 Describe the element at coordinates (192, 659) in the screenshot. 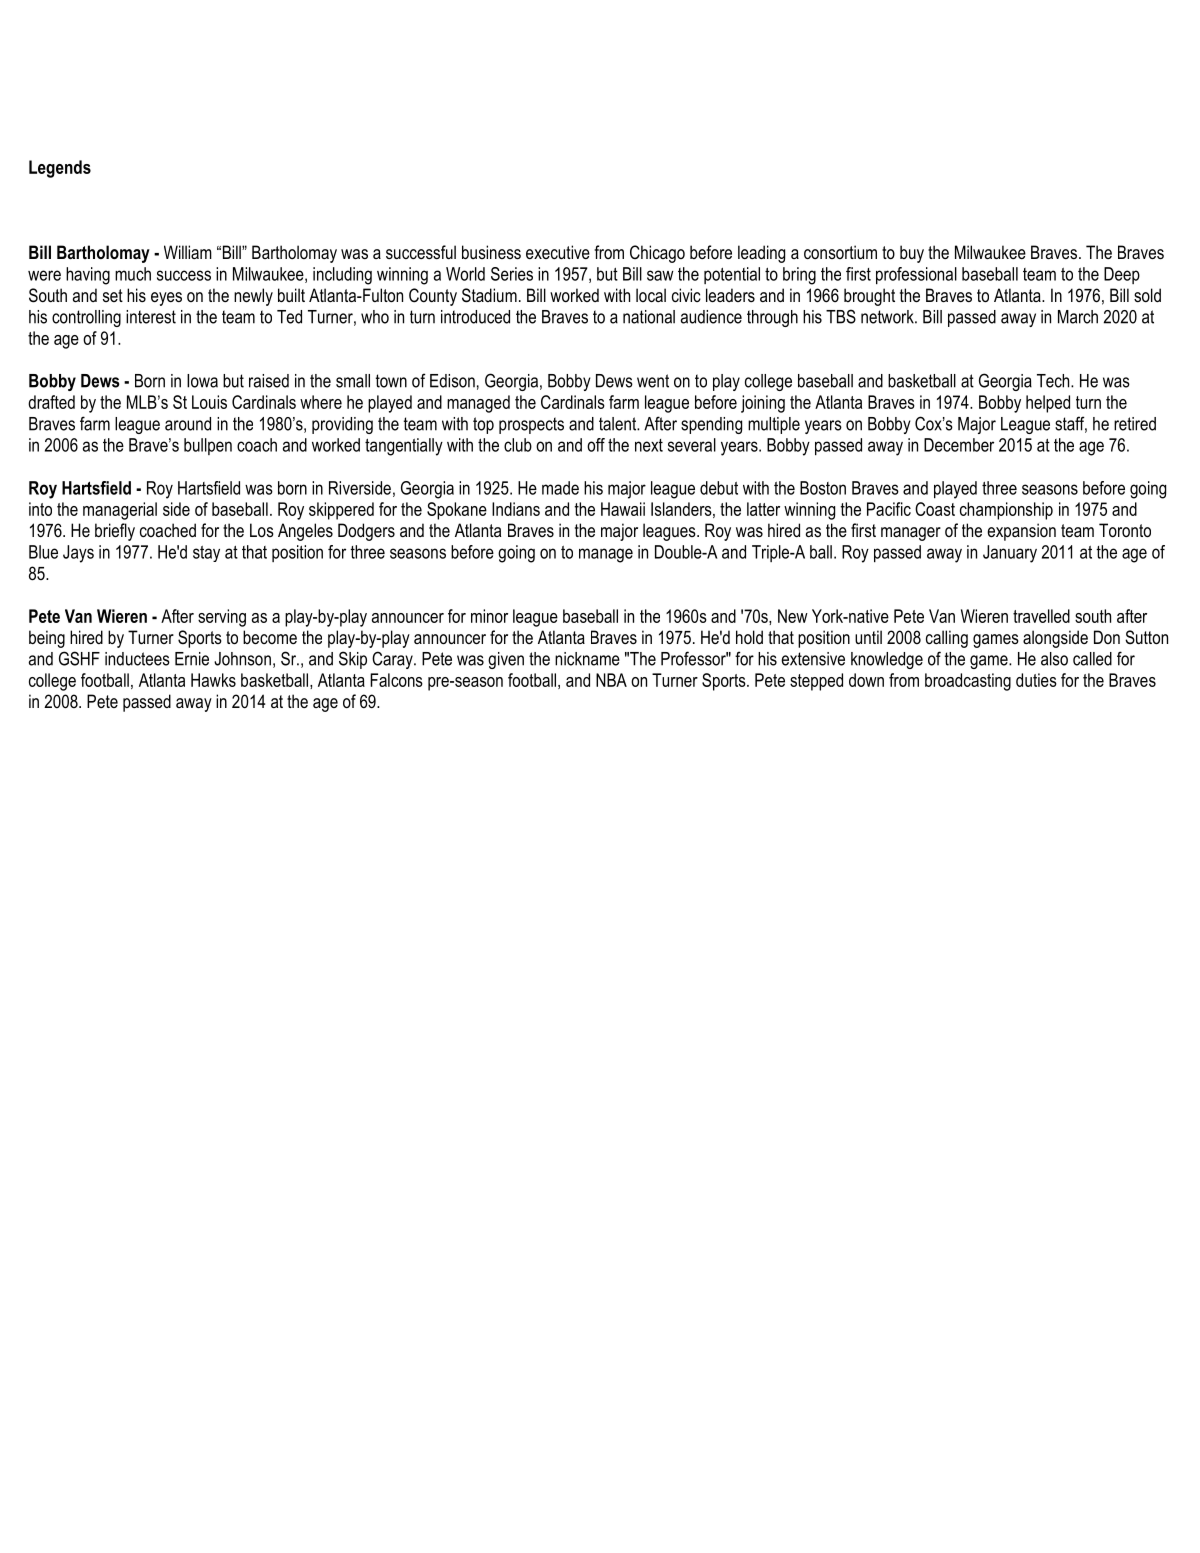

I see `Ernie` at that location.
